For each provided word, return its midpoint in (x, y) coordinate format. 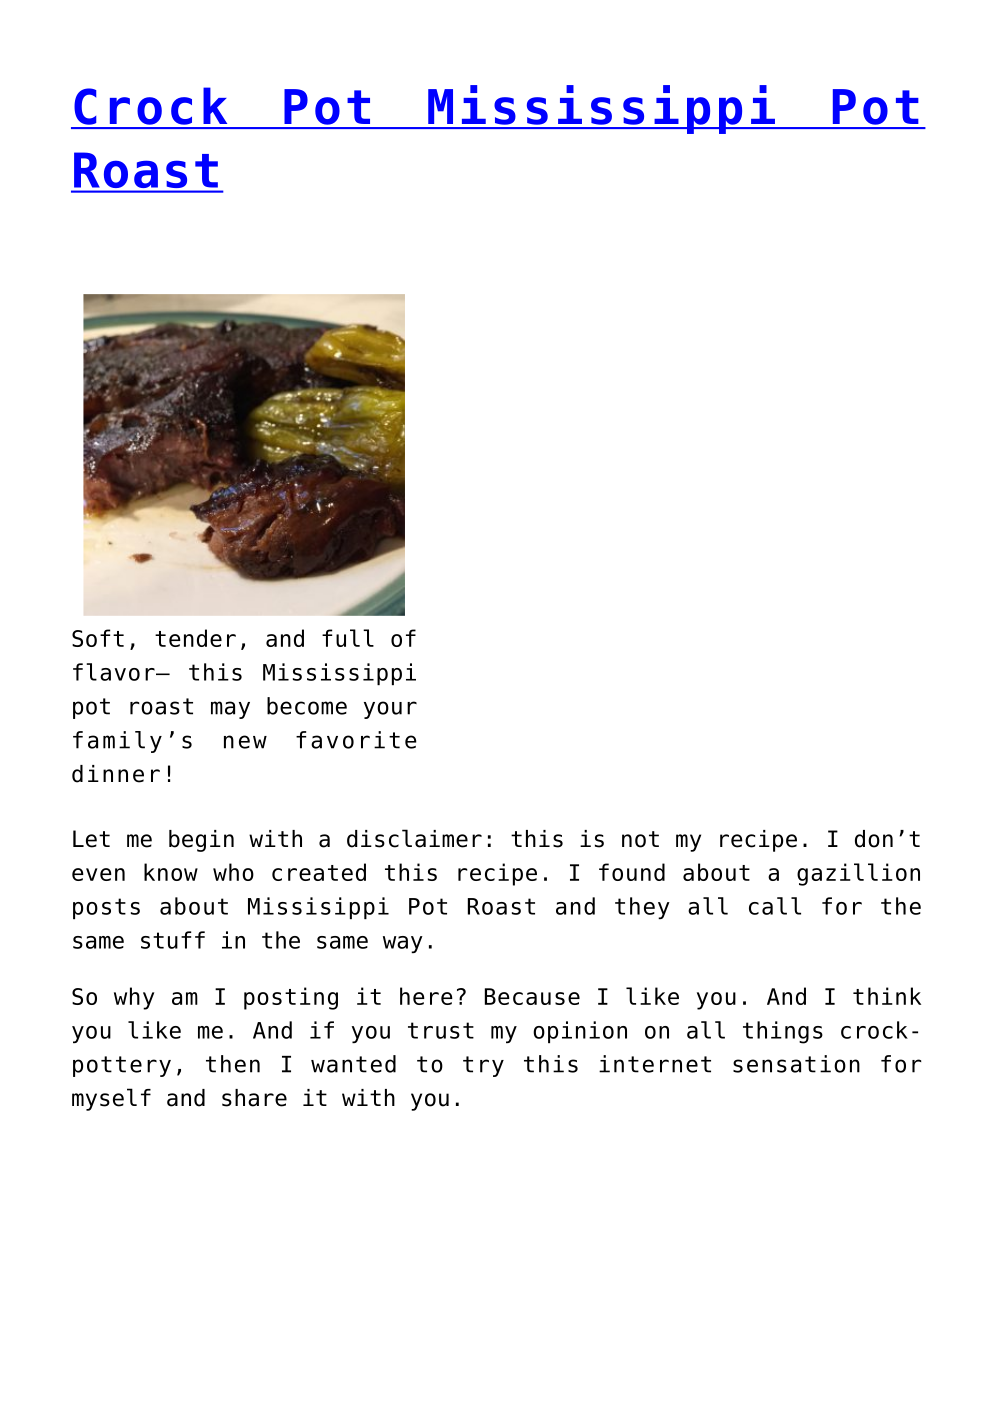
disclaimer (414, 838)
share (254, 1098)
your (390, 710)
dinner (116, 774)
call (775, 906)
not (640, 839)
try (483, 1066)
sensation (796, 1064)
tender (195, 638)
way (403, 944)
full (348, 638)
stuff (173, 940)
